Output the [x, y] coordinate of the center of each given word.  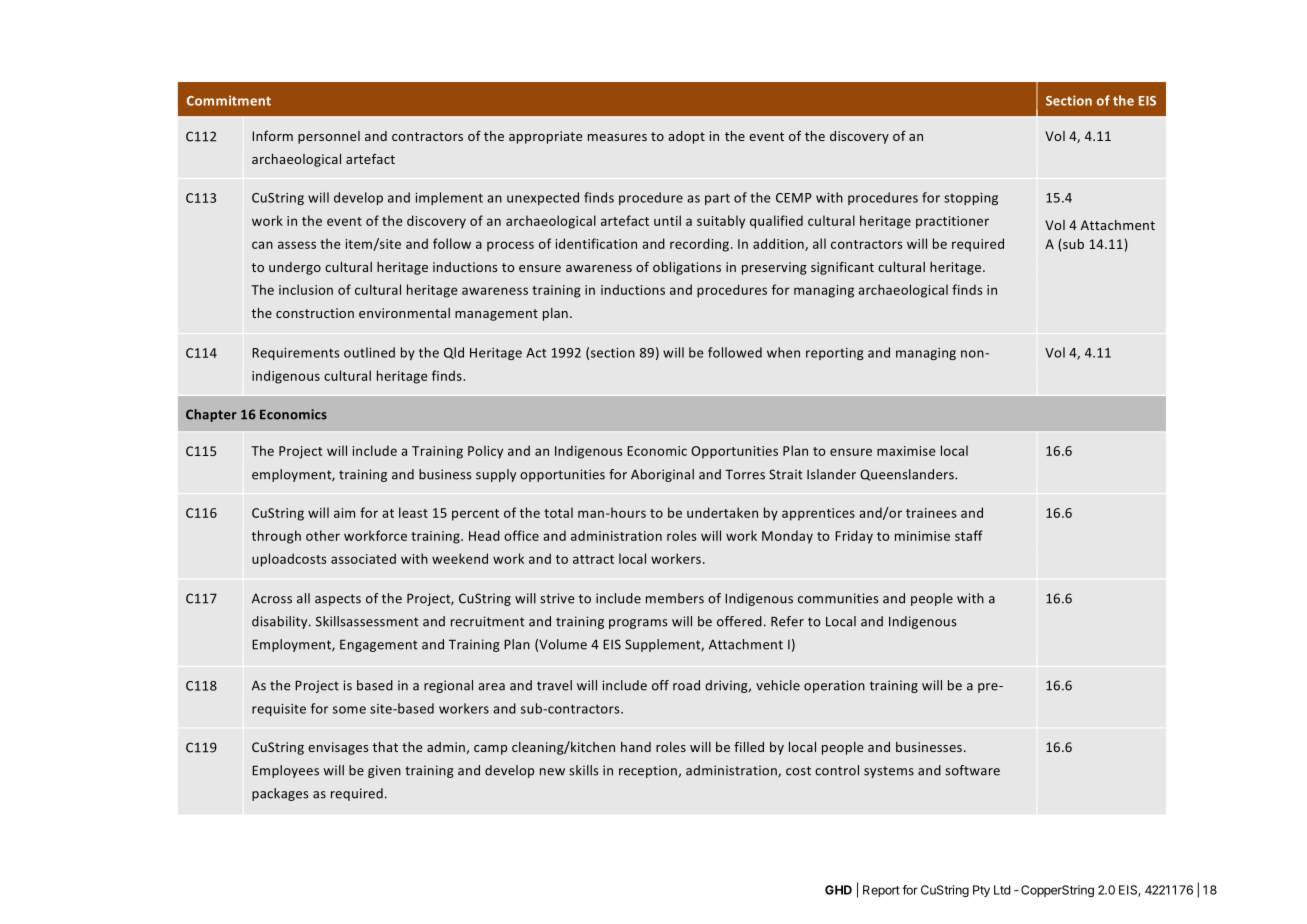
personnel [329, 137]
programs [638, 624]
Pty [981, 891]
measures [617, 137]
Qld [454, 353]
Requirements [296, 354]
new [552, 772]
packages [280, 794]
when [783, 352]
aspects [338, 600]
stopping [971, 199]
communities [838, 598]
